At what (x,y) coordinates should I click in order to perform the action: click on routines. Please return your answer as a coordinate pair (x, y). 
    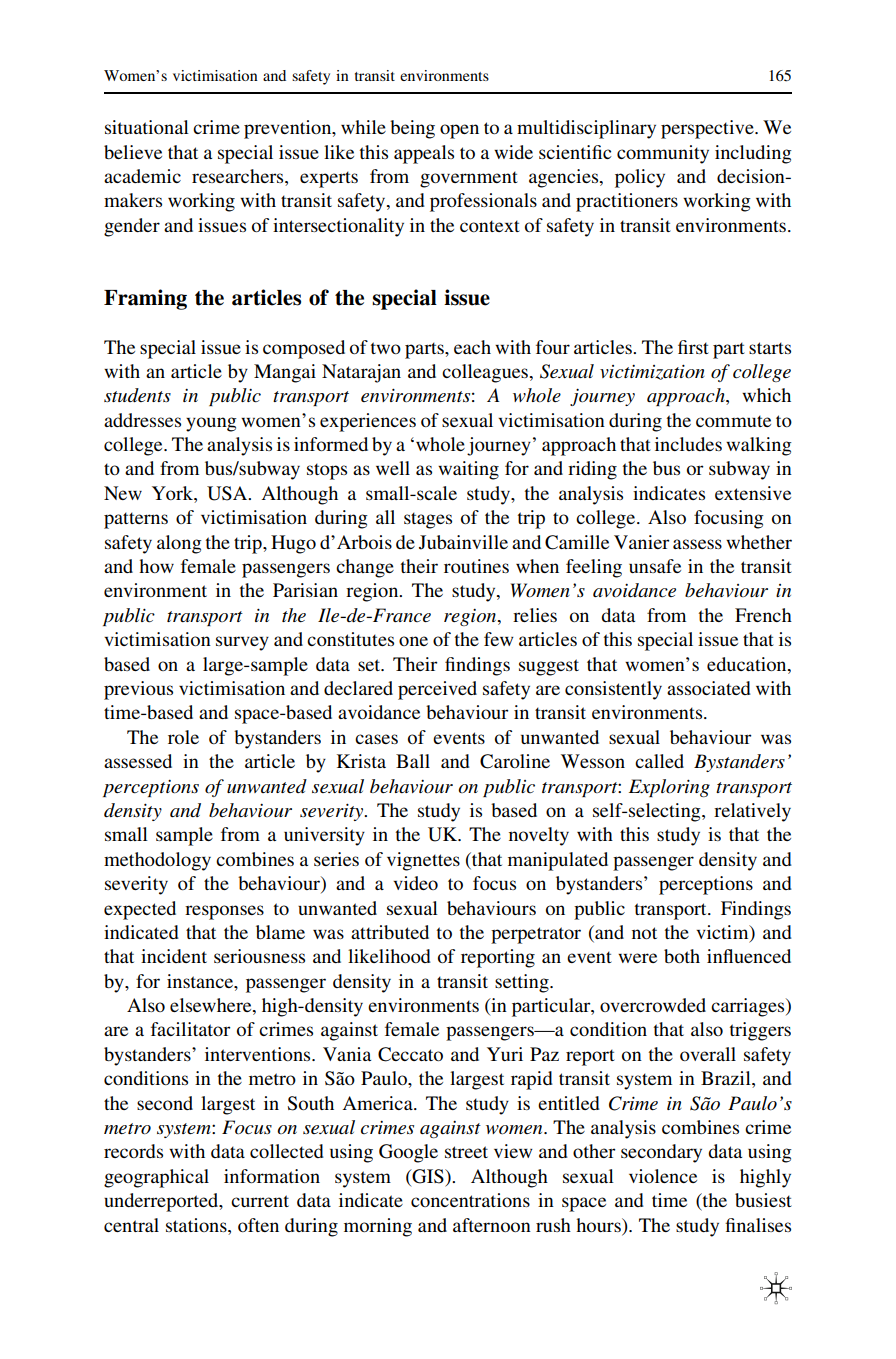
    Looking at the image, I should click on (476, 566).
